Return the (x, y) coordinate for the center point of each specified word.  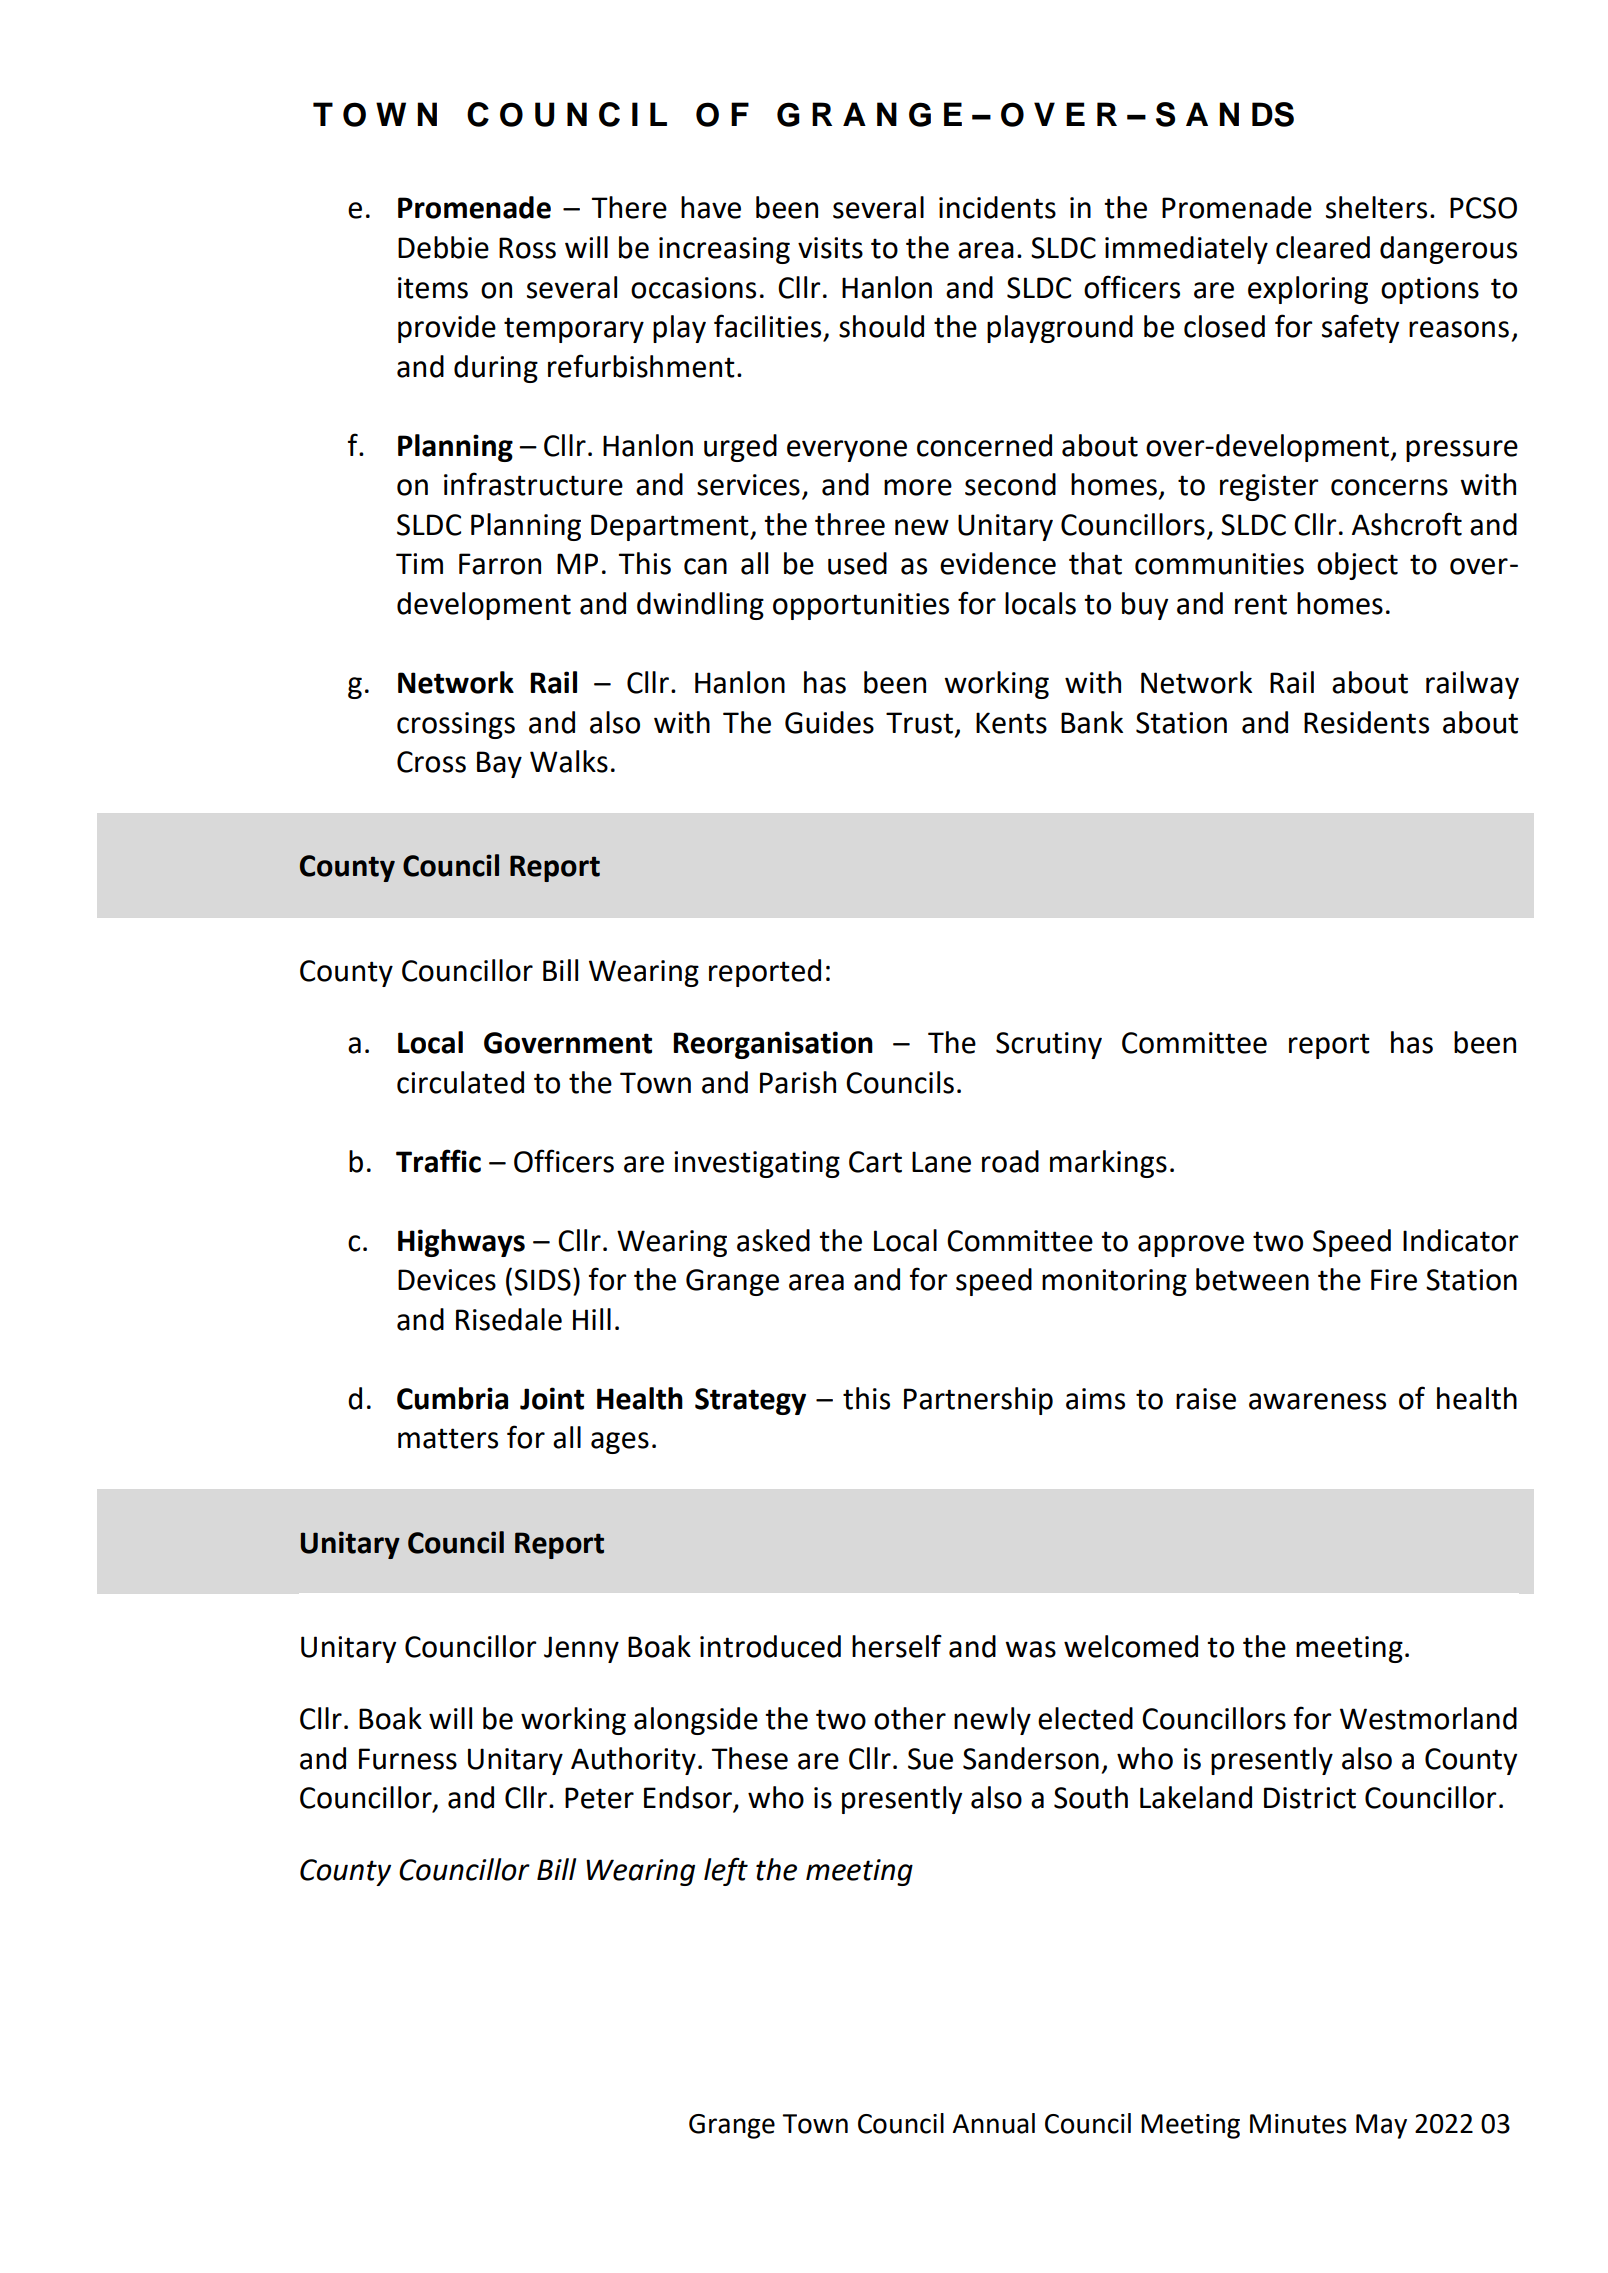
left (726, 1871)
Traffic (438, 1161)
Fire (1394, 1280)
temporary (574, 330)
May (1381, 2126)
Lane (941, 1162)
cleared (1323, 247)
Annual (994, 2123)
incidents (997, 207)
